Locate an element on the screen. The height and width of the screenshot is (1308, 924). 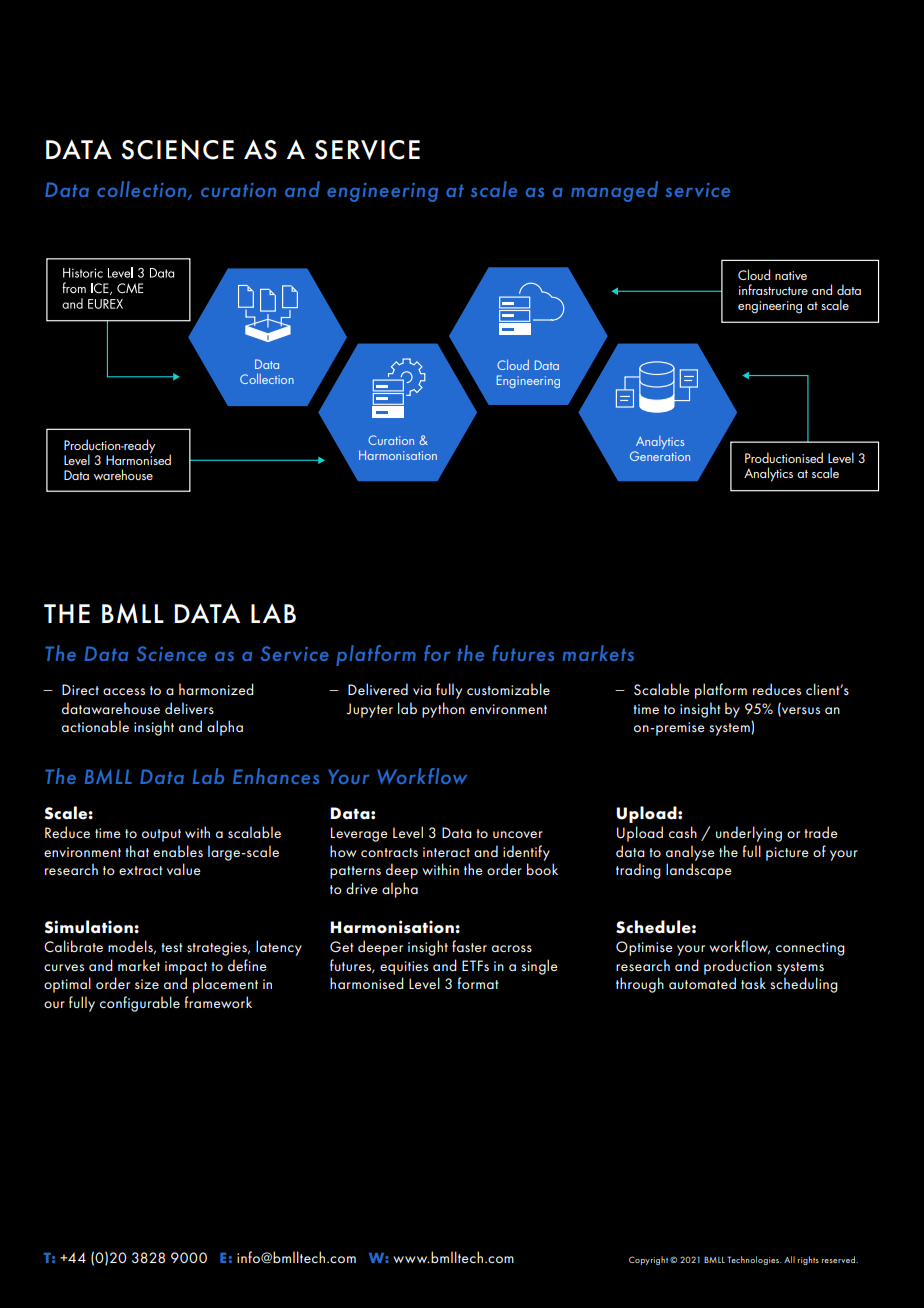
python is located at coordinates (443, 710).
